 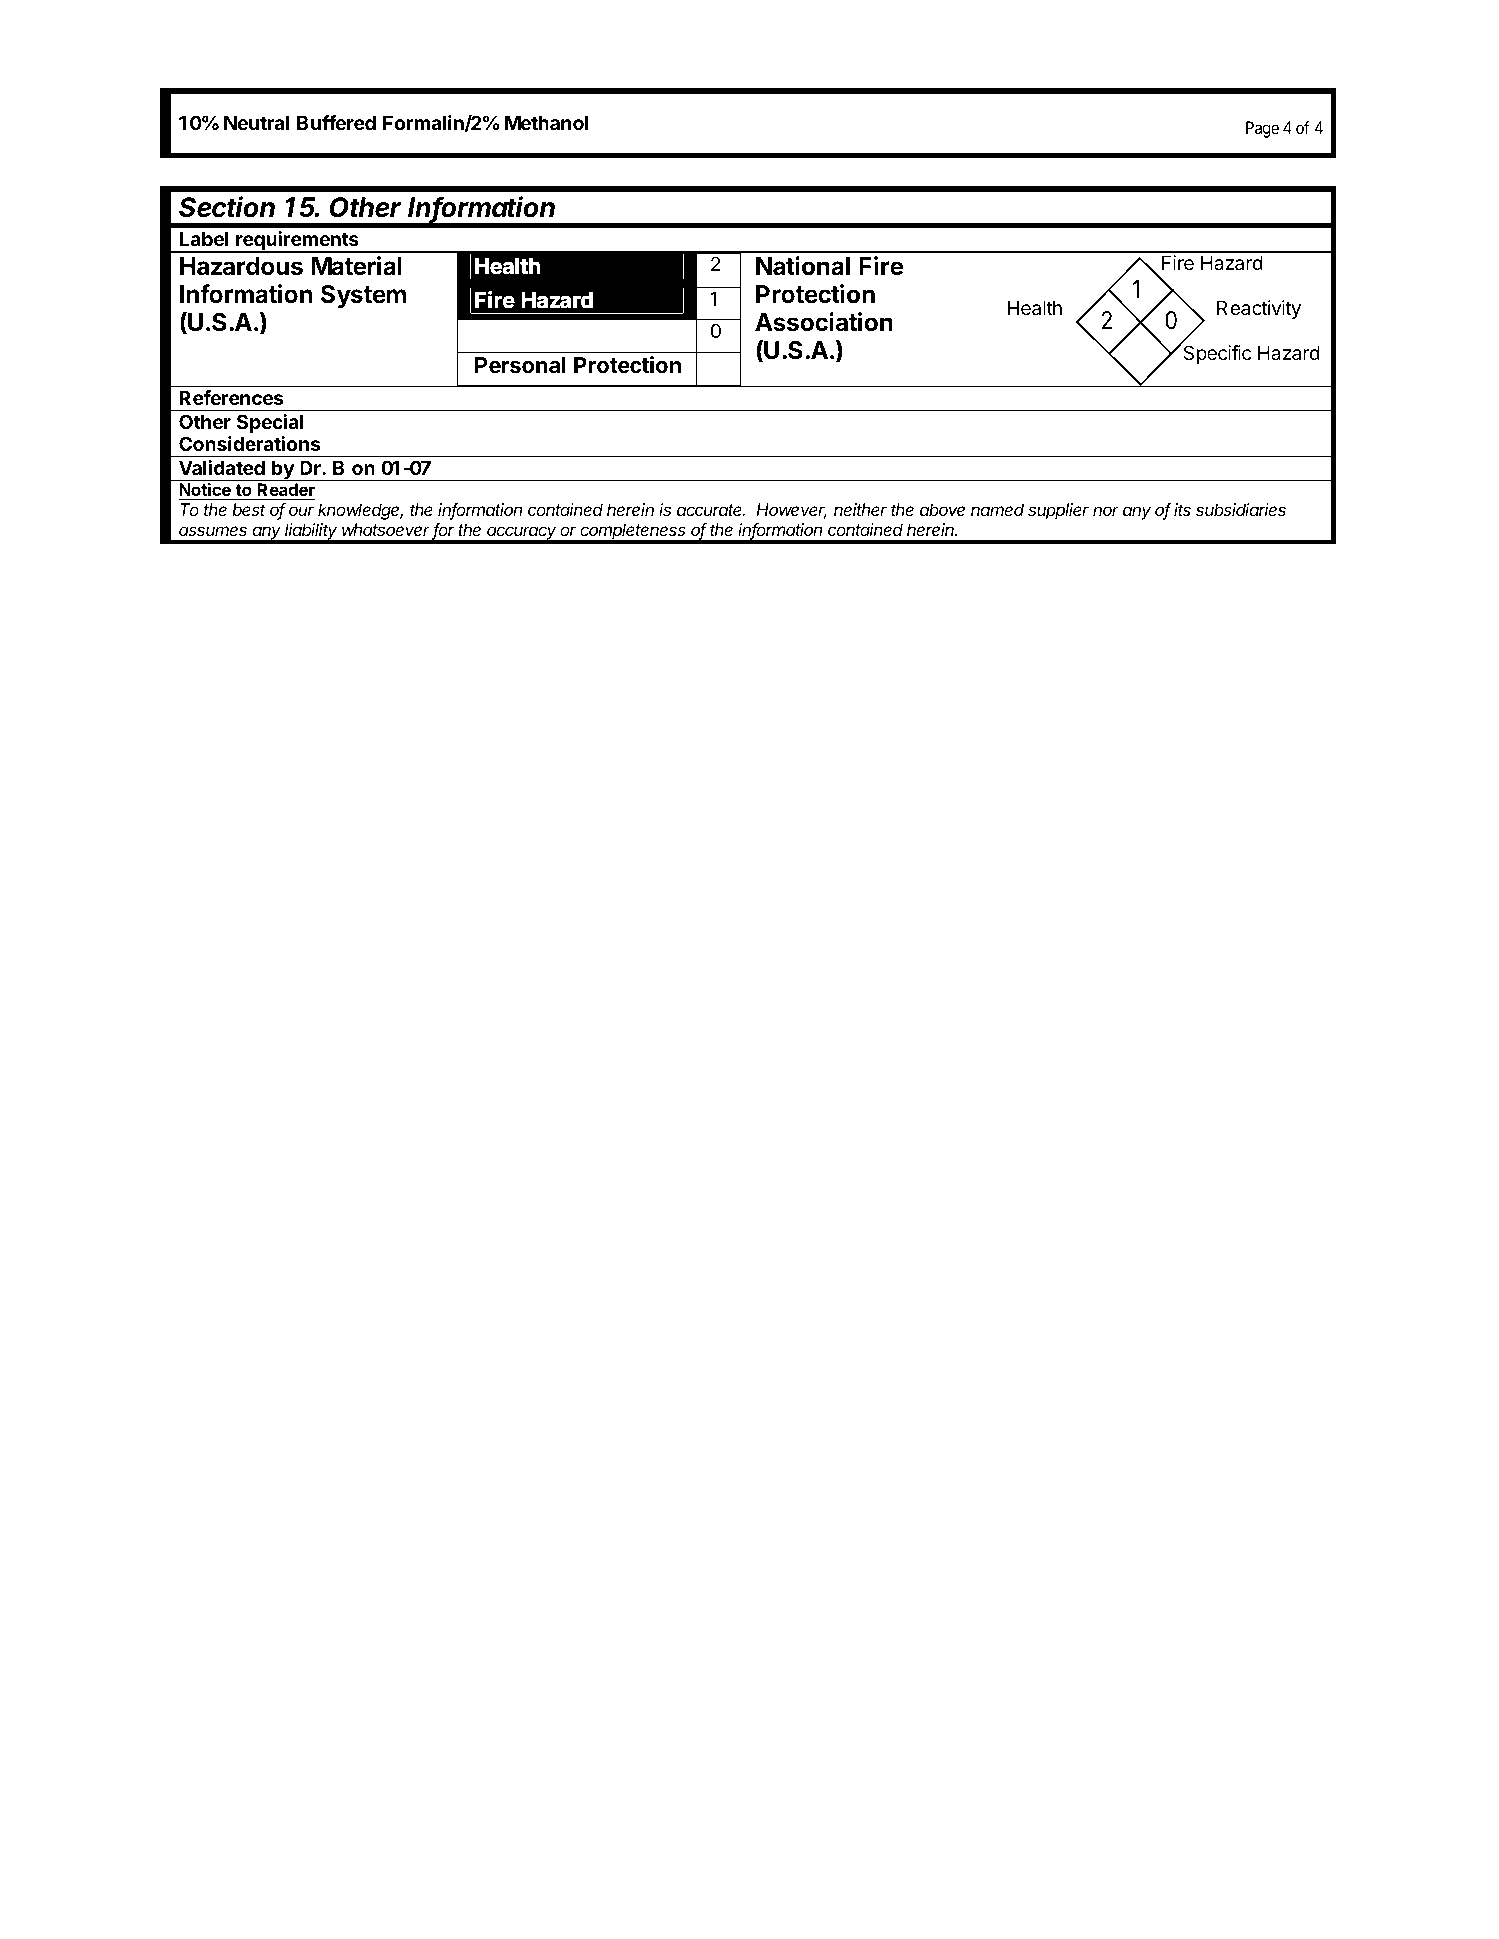 What do you see at coordinates (547, 122) in the page?
I see `Methanol` at bounding box center [547, 122].
